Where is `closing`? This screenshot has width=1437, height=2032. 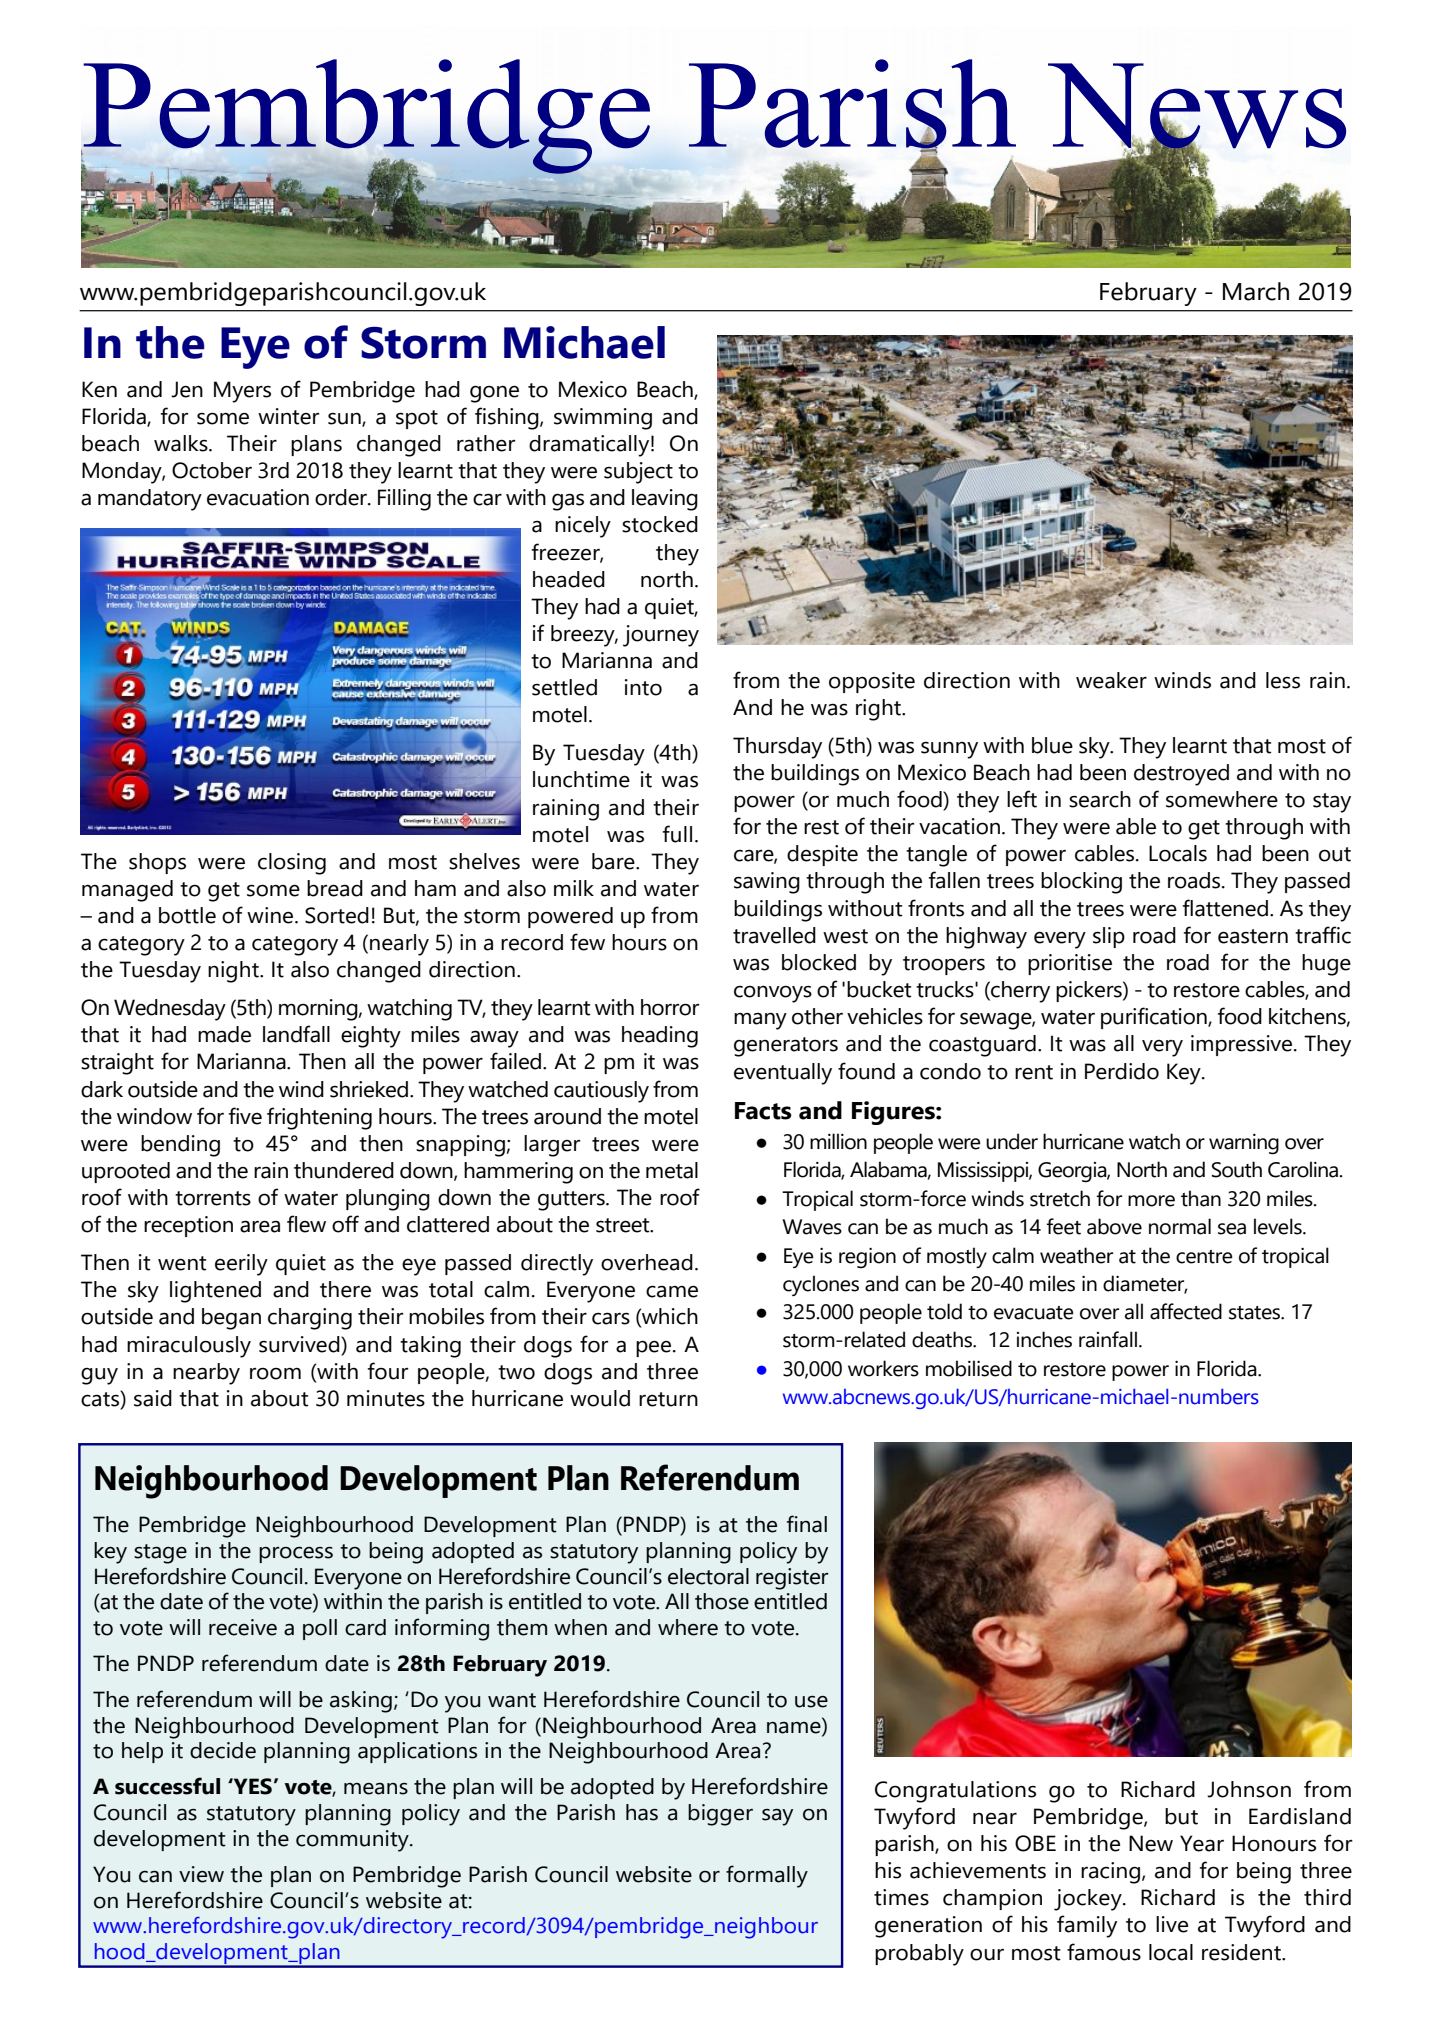
closing is located at coordinates (292, 864).
